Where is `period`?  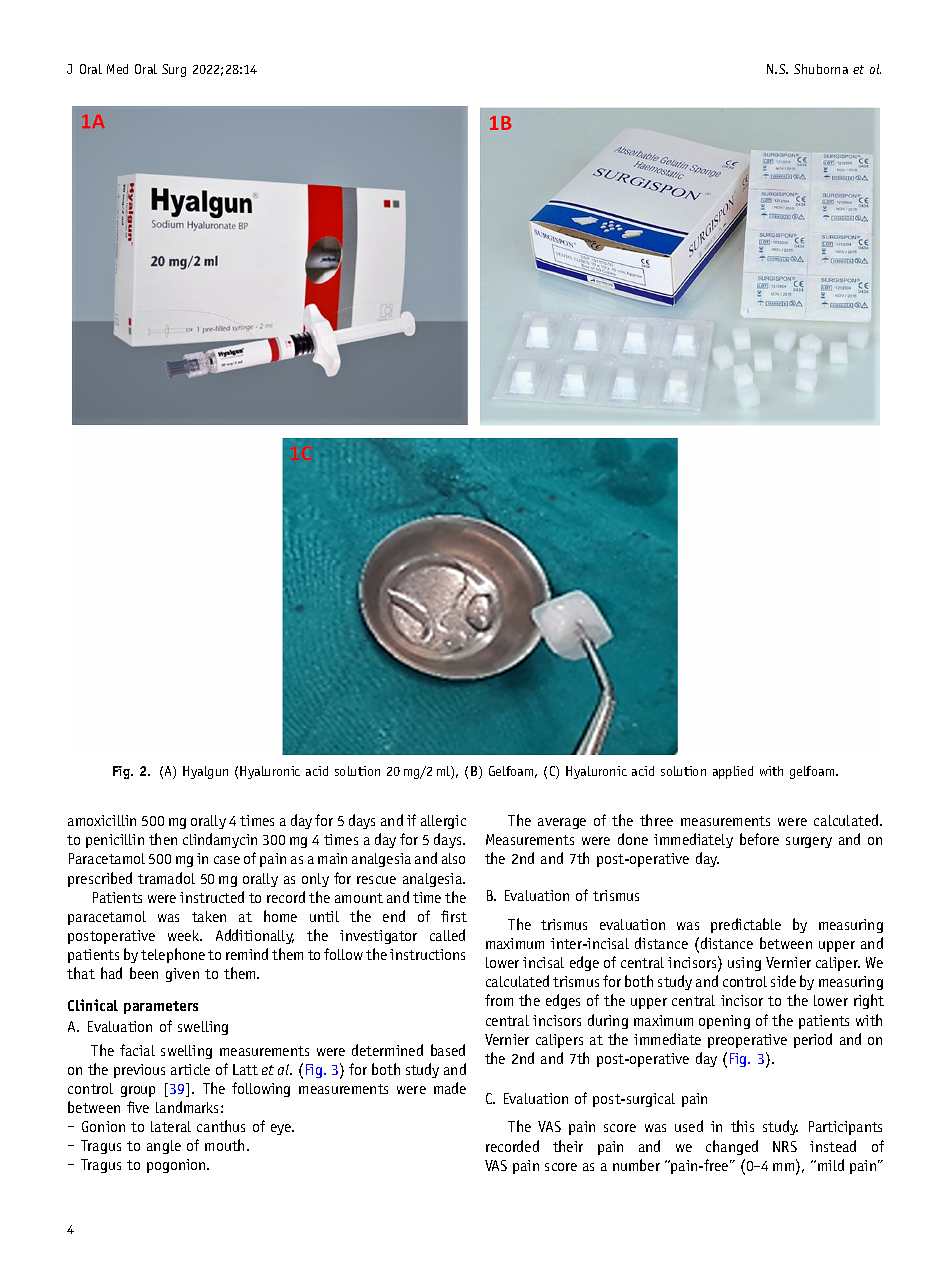 period is located at coordinates (813, 1040).
